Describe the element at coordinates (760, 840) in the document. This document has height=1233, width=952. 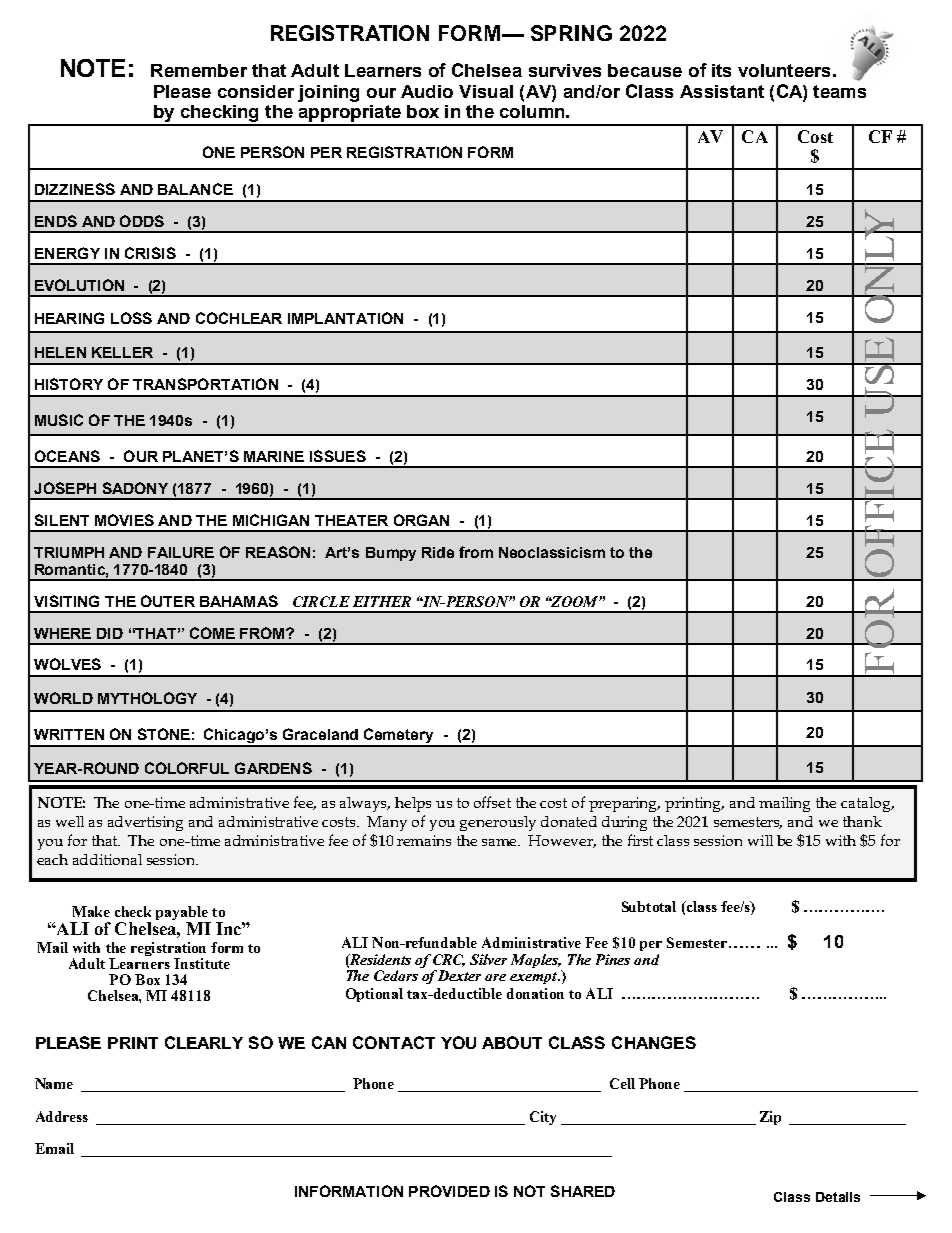
I see `will` at that location.
